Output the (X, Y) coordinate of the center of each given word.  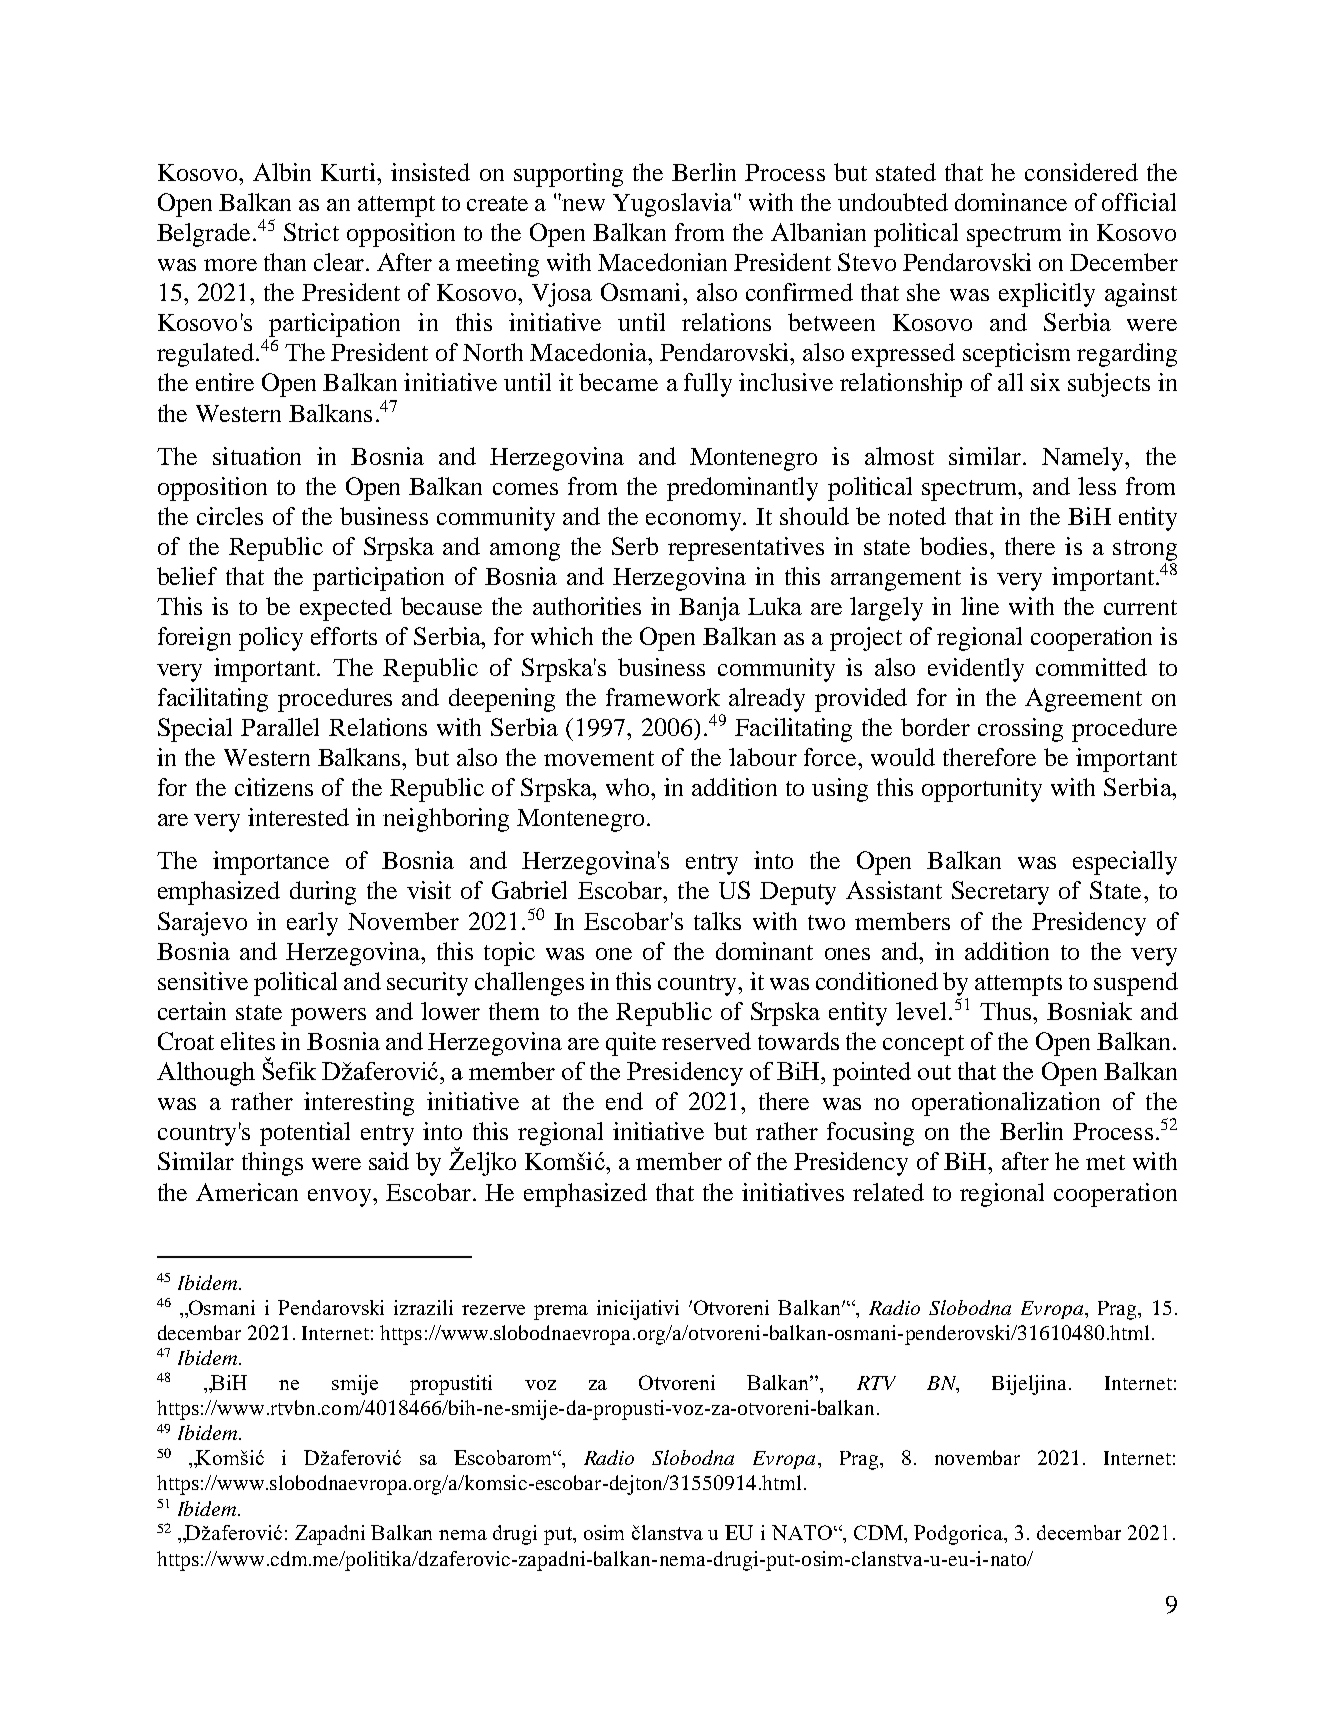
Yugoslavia (672, 205)
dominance (1011, 202)
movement (599, 758)
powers (328, 1017)
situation (257, 456)
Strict (311, 232)
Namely (1084, 459)
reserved (706, 1041)
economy (695, 522)
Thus (1005, 1011)
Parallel (280, 727)
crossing (1020, 730)
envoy (341, 1198)
